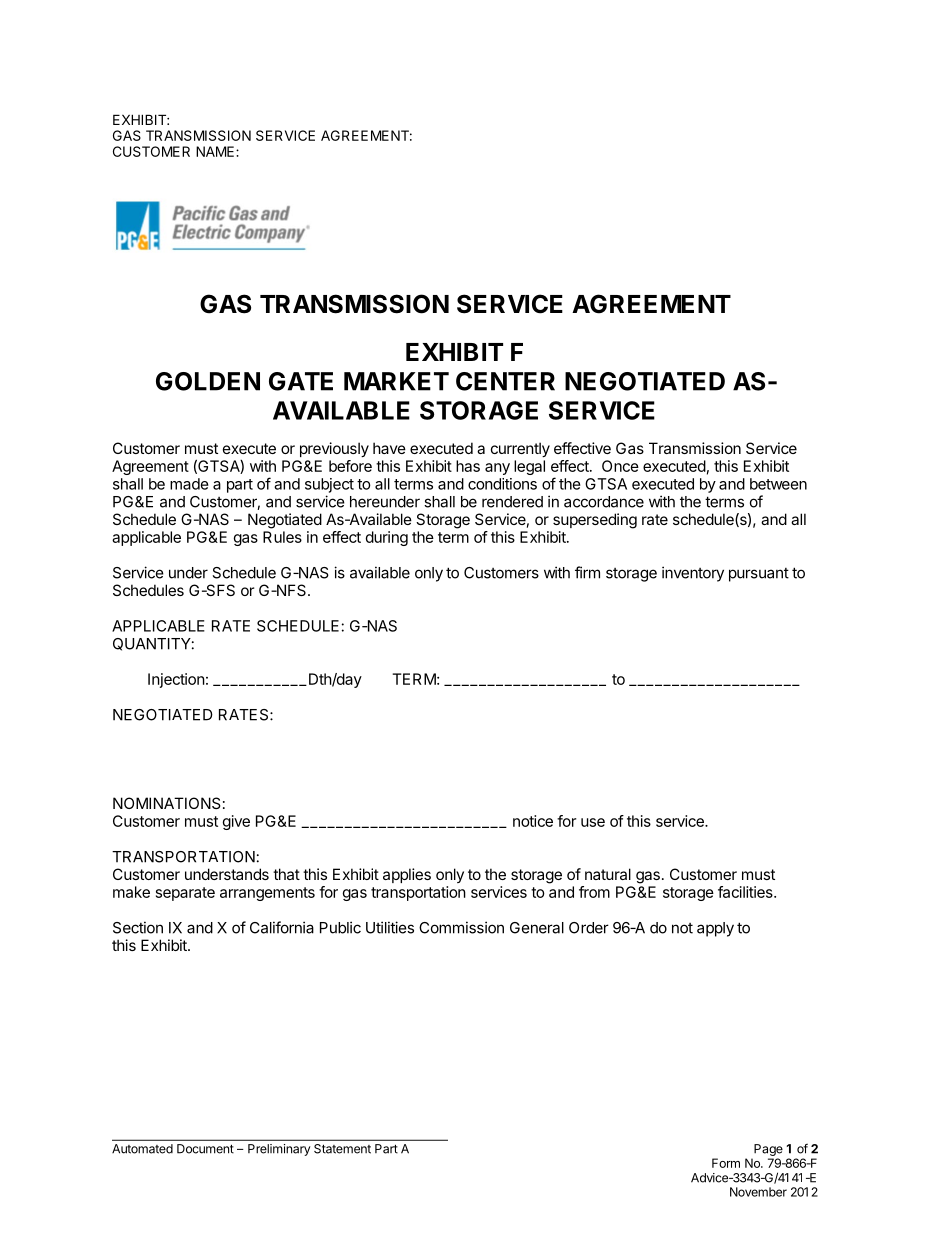 The width and height of the screenshot is (952, 1233). I want to click on Document, so click(205, 1149).
